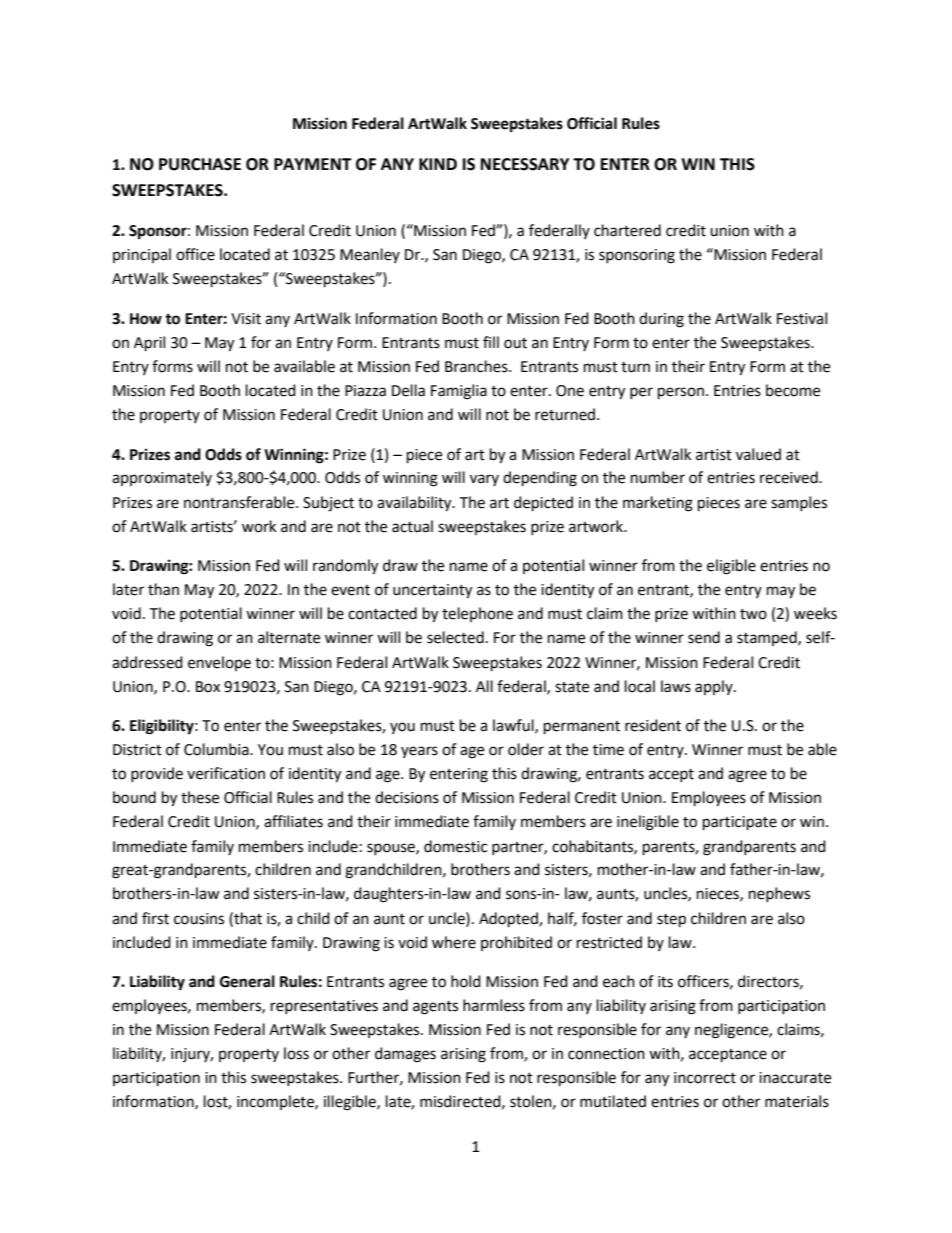 This screenshot has width=952, height=1233. Describe the element at coordinates (484, 480) in the screenshot. I see `vary` at that location.
